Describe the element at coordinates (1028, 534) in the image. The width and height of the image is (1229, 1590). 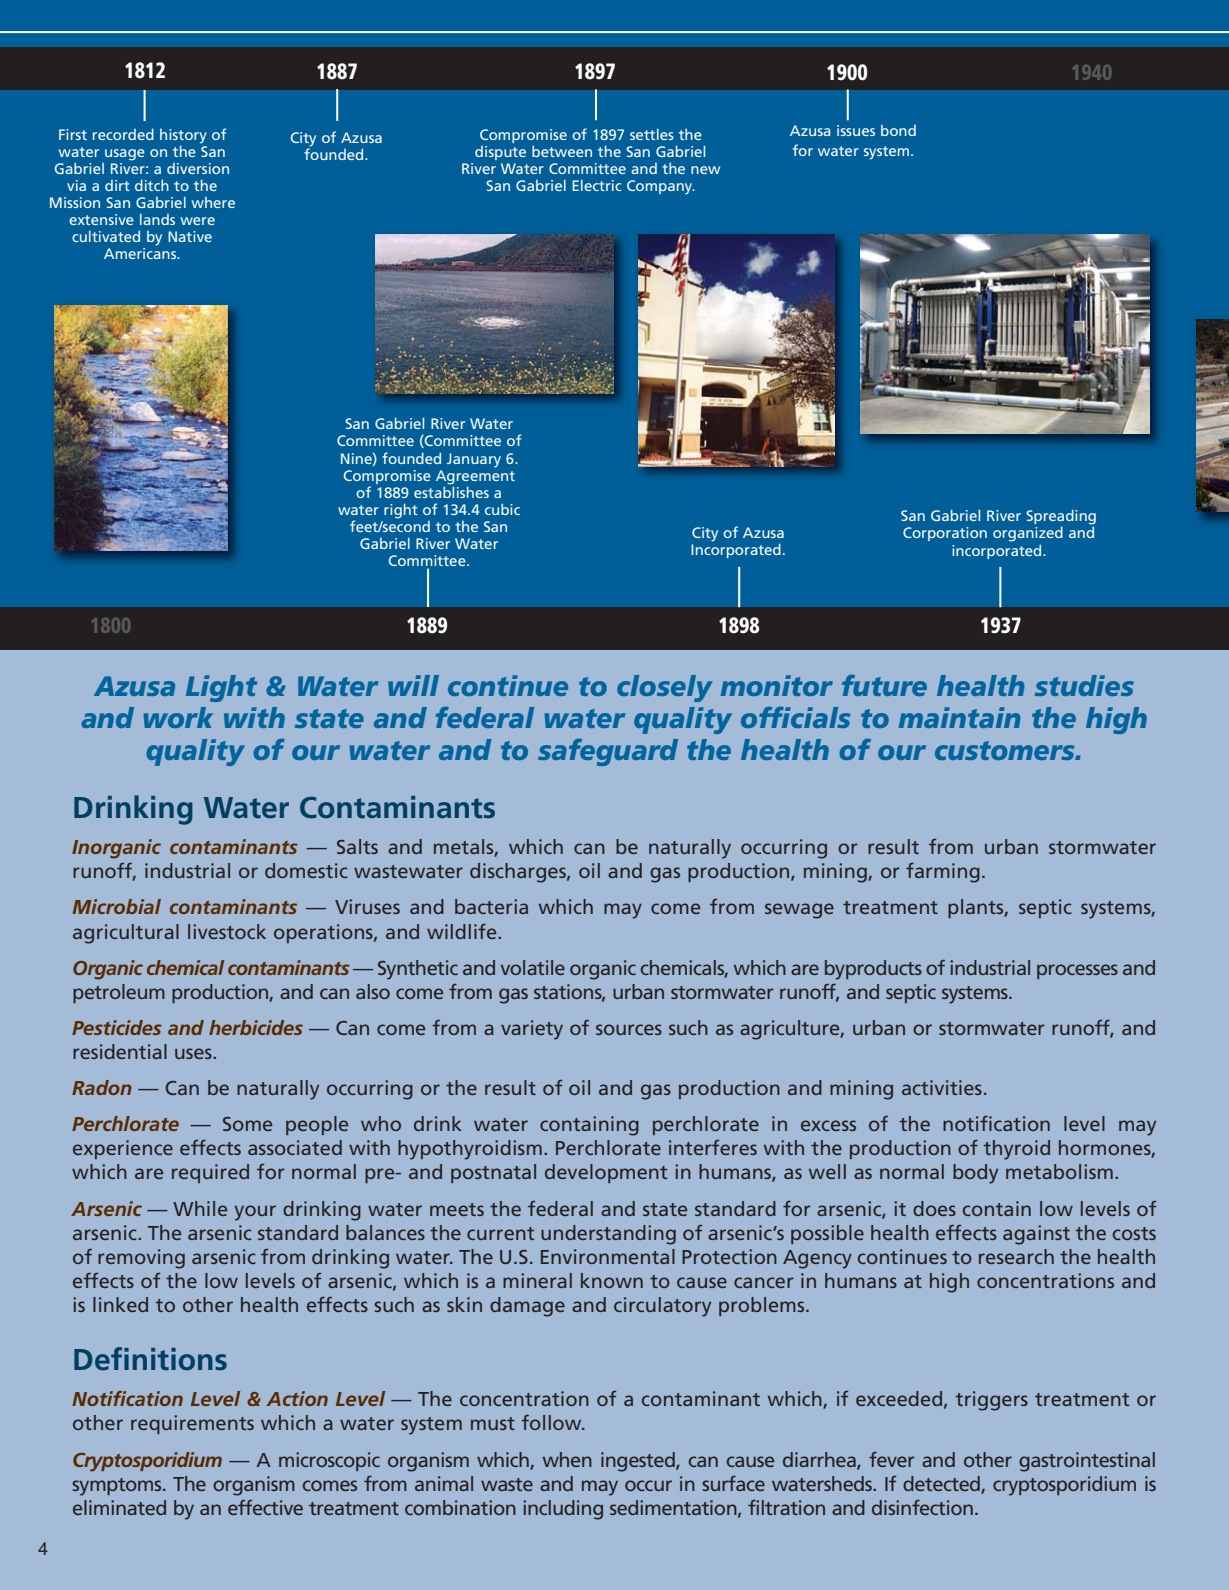
I see `organized` at that location.
